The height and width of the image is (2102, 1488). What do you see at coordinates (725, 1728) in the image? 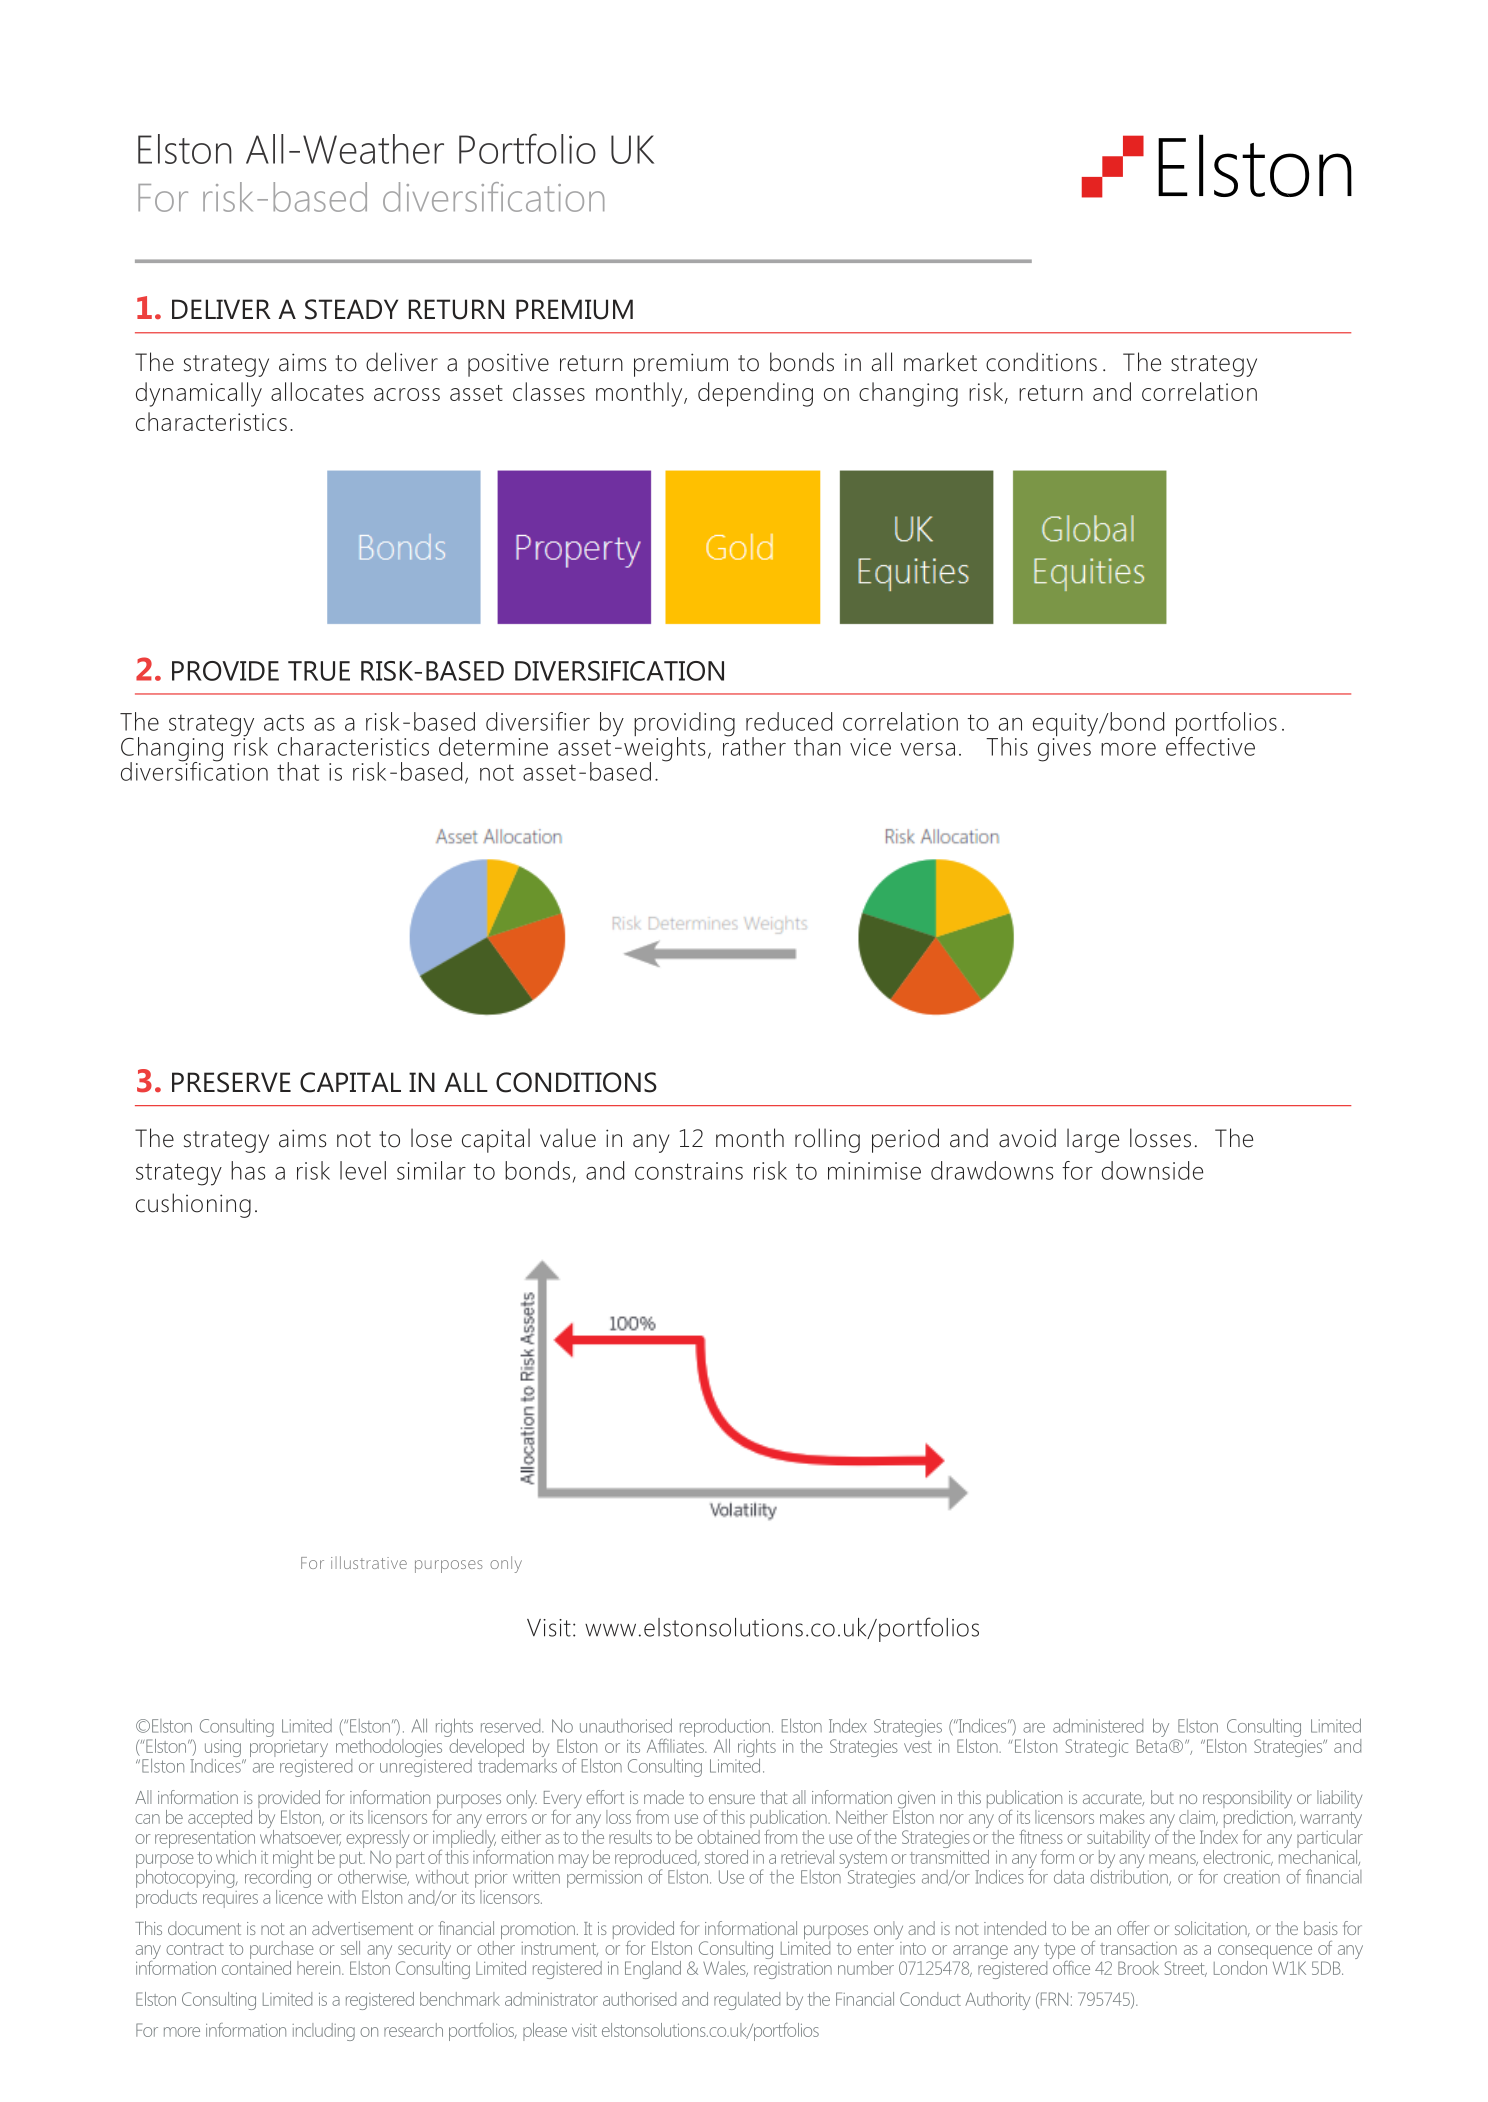
I see `reproduction` at bounding box center [725, 1728].
